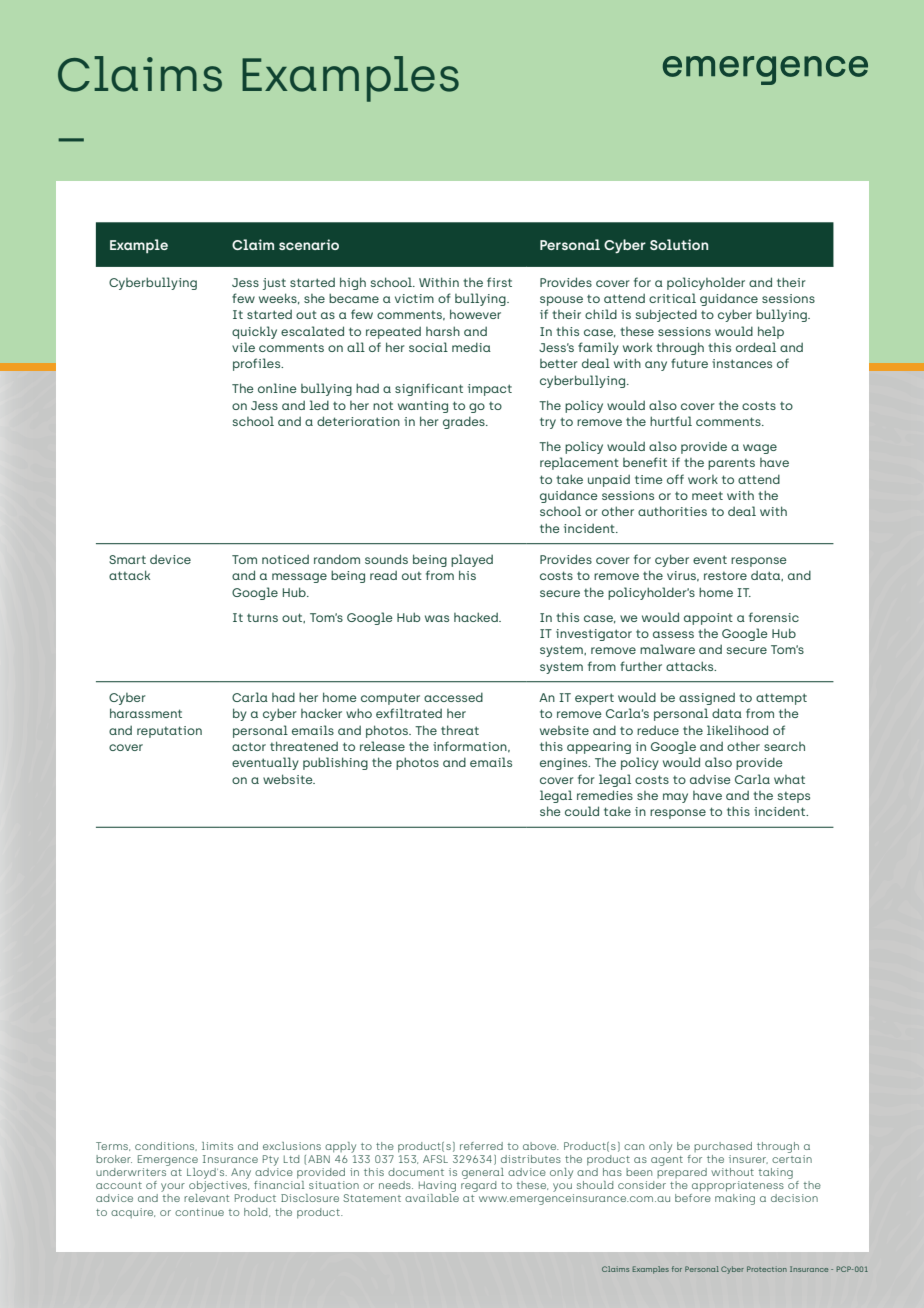 Image resolution: width=924 pixels, height=1308 pixels. What do you see at coordinates (199, 1212) in the screenshot?
I see `continue` at bounding box center [199, 1212].
